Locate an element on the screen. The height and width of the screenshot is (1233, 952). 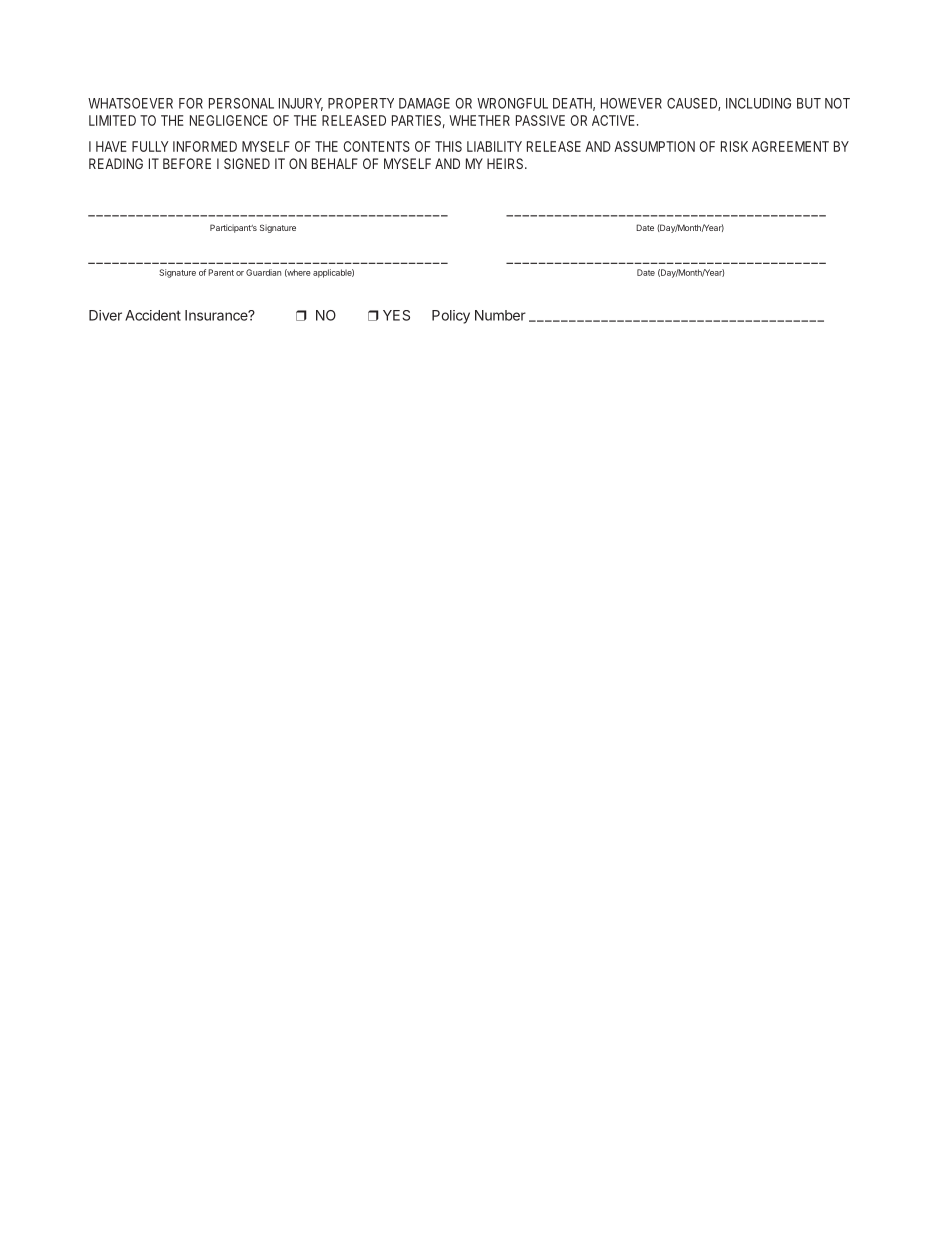
BEHALF is located at coordinates (335, 163).
